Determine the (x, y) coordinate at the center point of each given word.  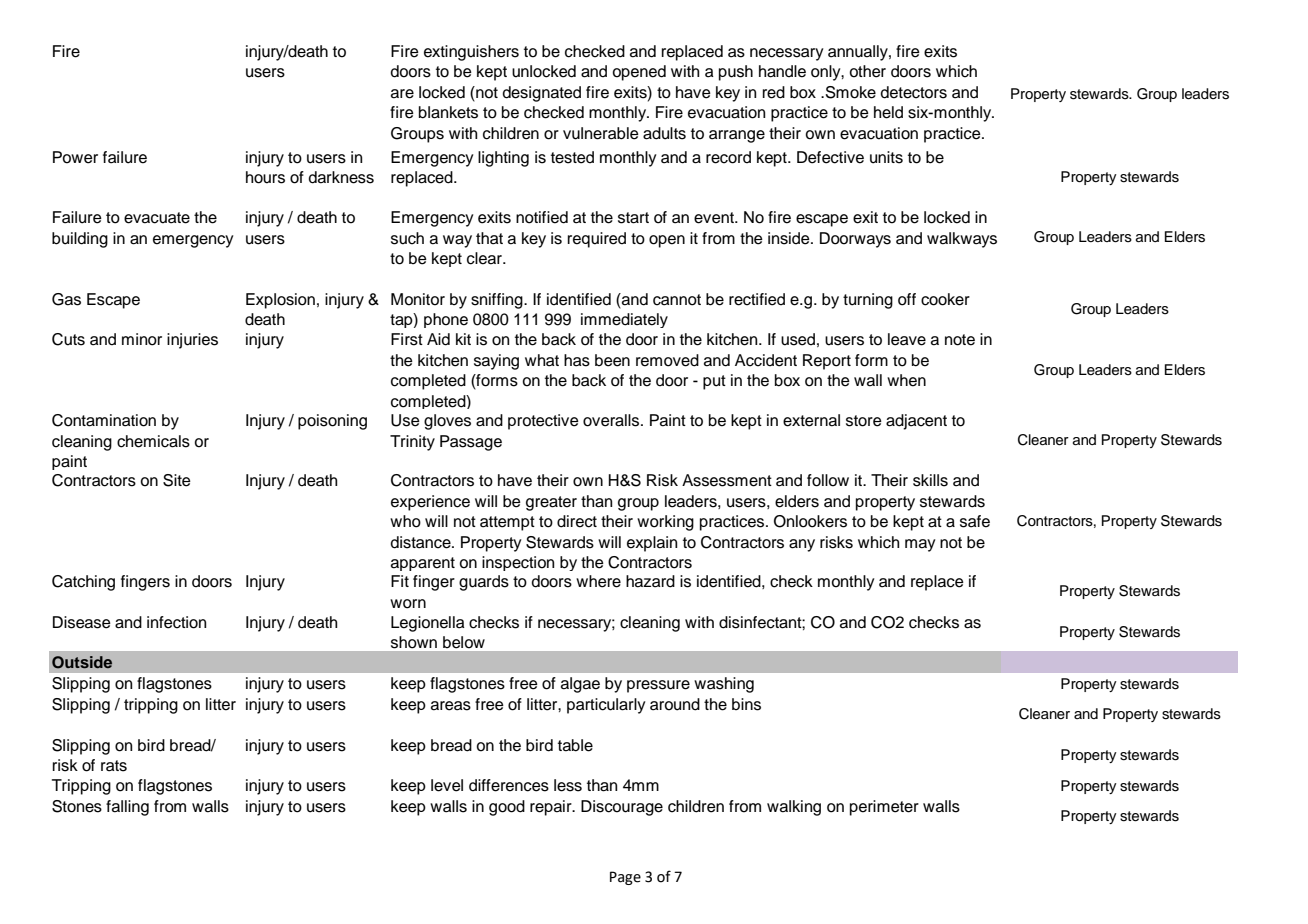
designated (542, 94)
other (867, 71)
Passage (471, 443)
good (507, 808)
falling (127, 808)
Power (75, 157)
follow (828, 480)
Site (177, 480)
